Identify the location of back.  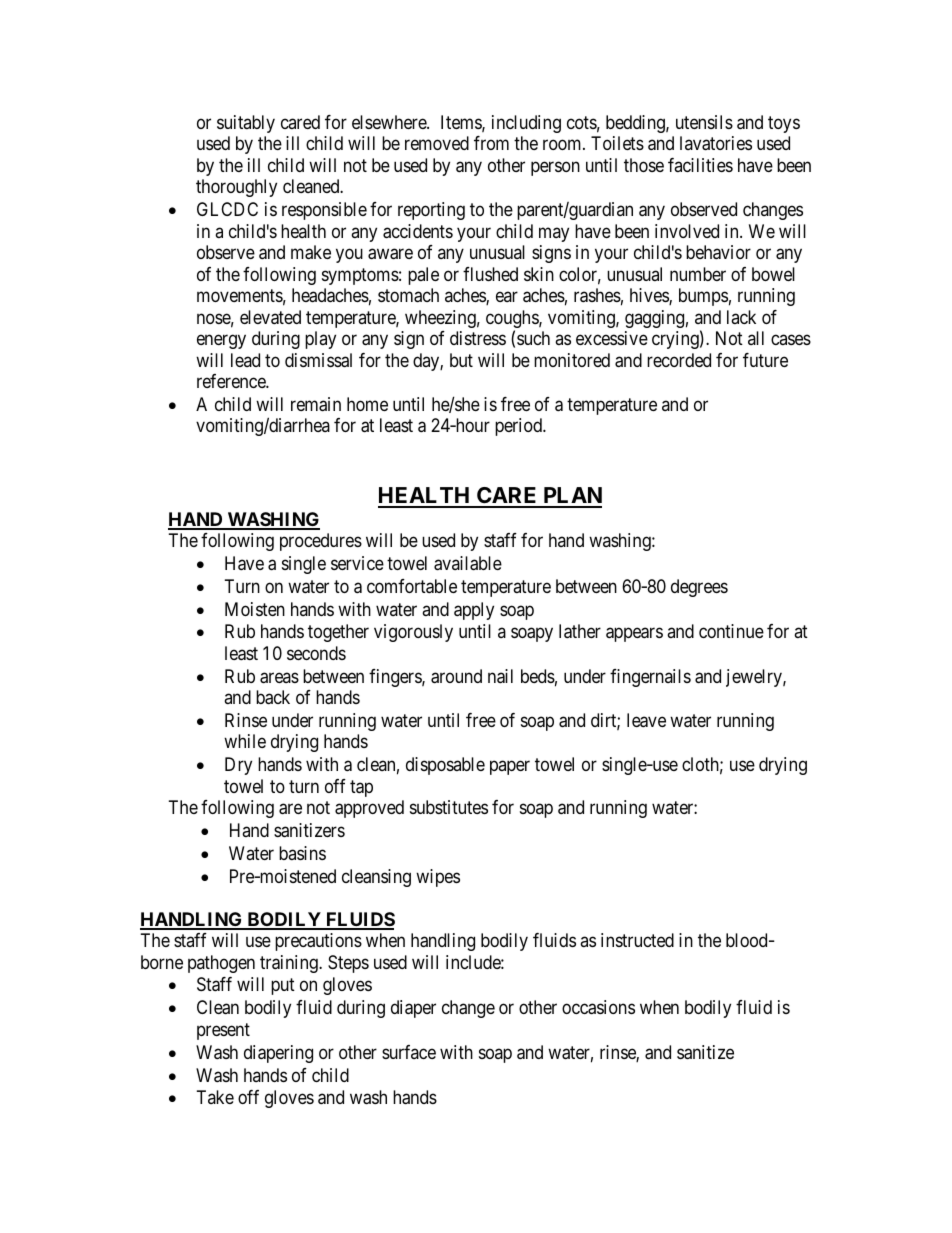
(273, 697).
